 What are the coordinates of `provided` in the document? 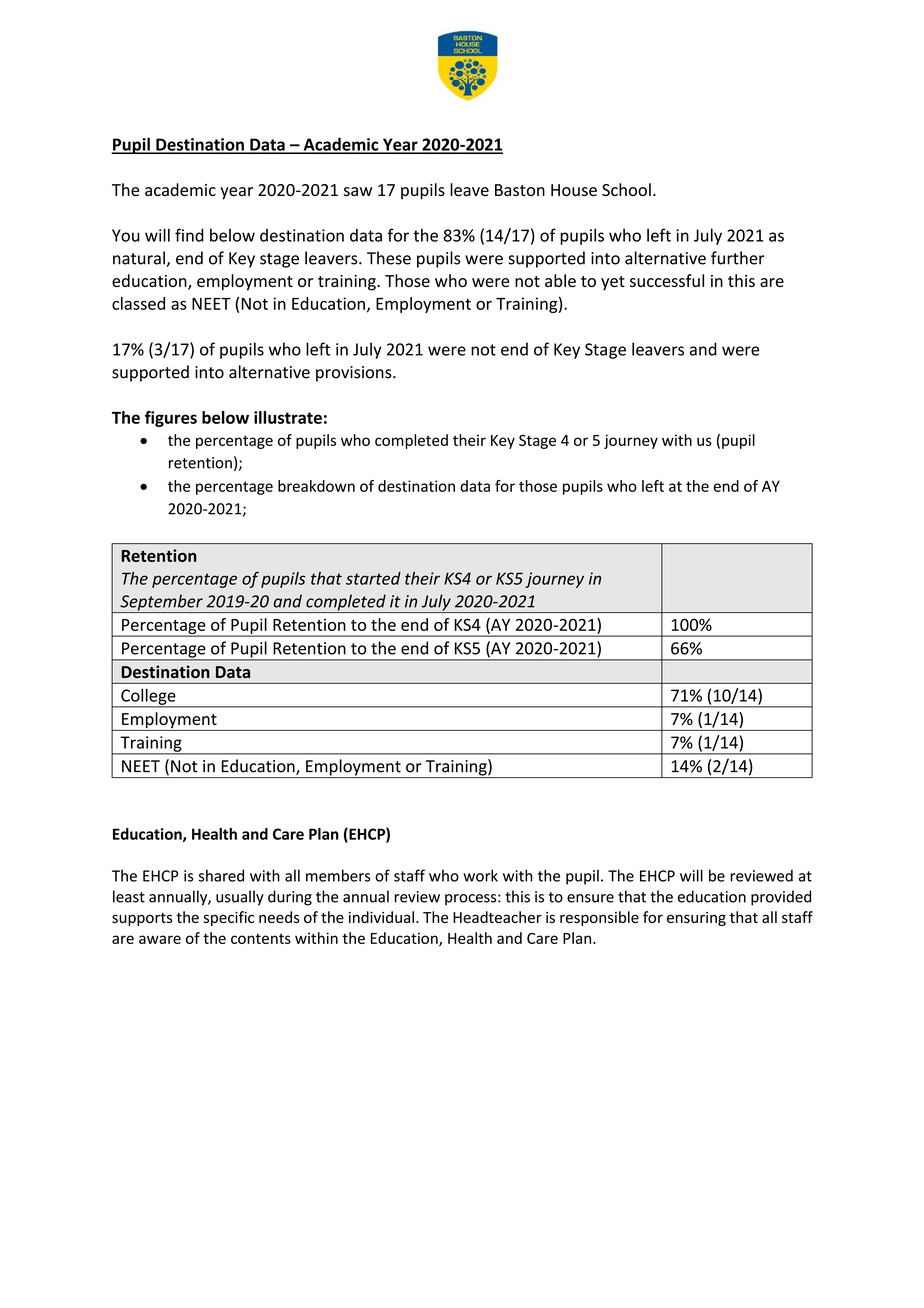 It's located at (781, 898).
